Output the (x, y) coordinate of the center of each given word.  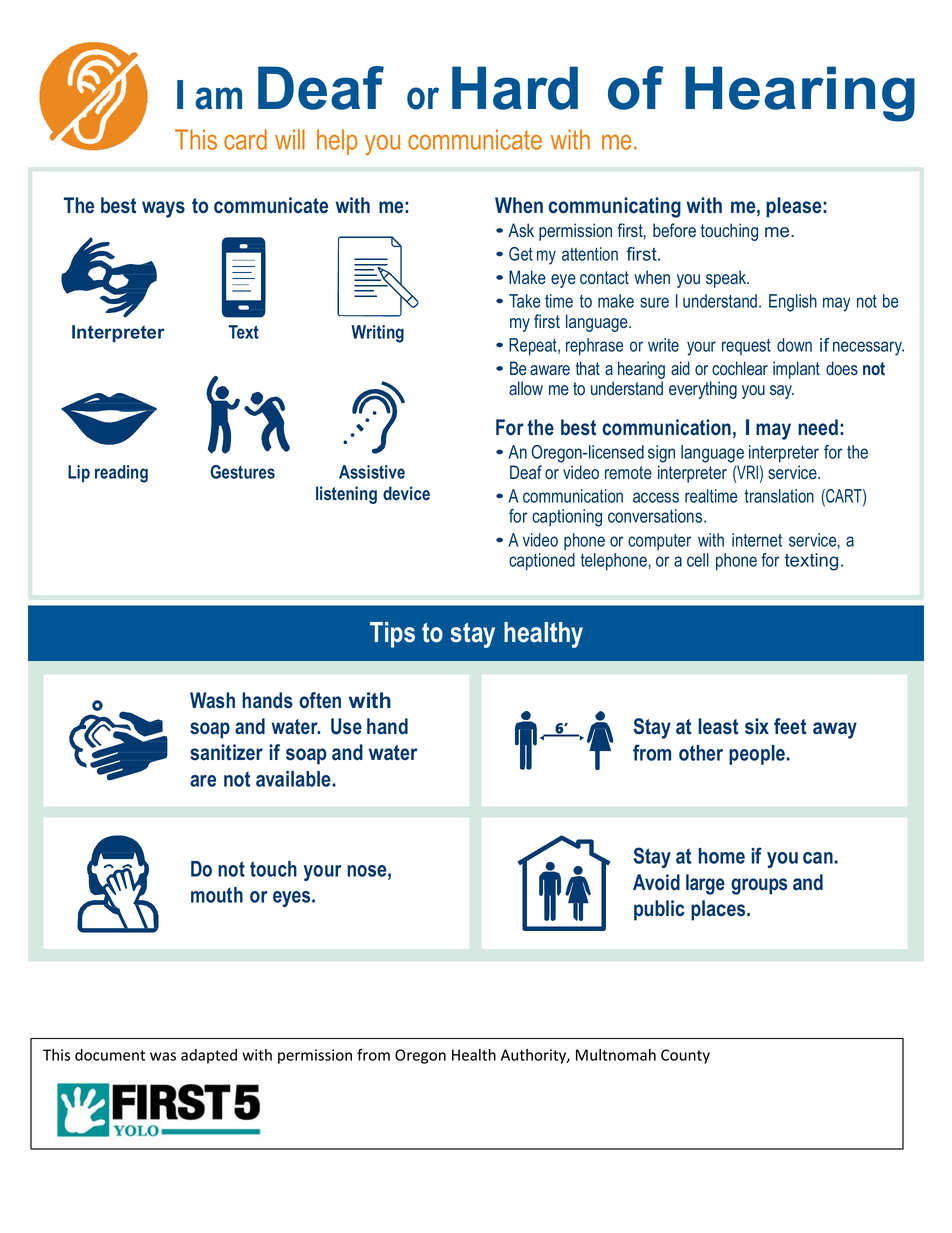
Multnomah (616, 1055)
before (674, 230)
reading (121, 474)
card (245, 139)
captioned (542, 562)
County (685, 1056)
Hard (515, 88)
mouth (217, 895)
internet (757, 540)
